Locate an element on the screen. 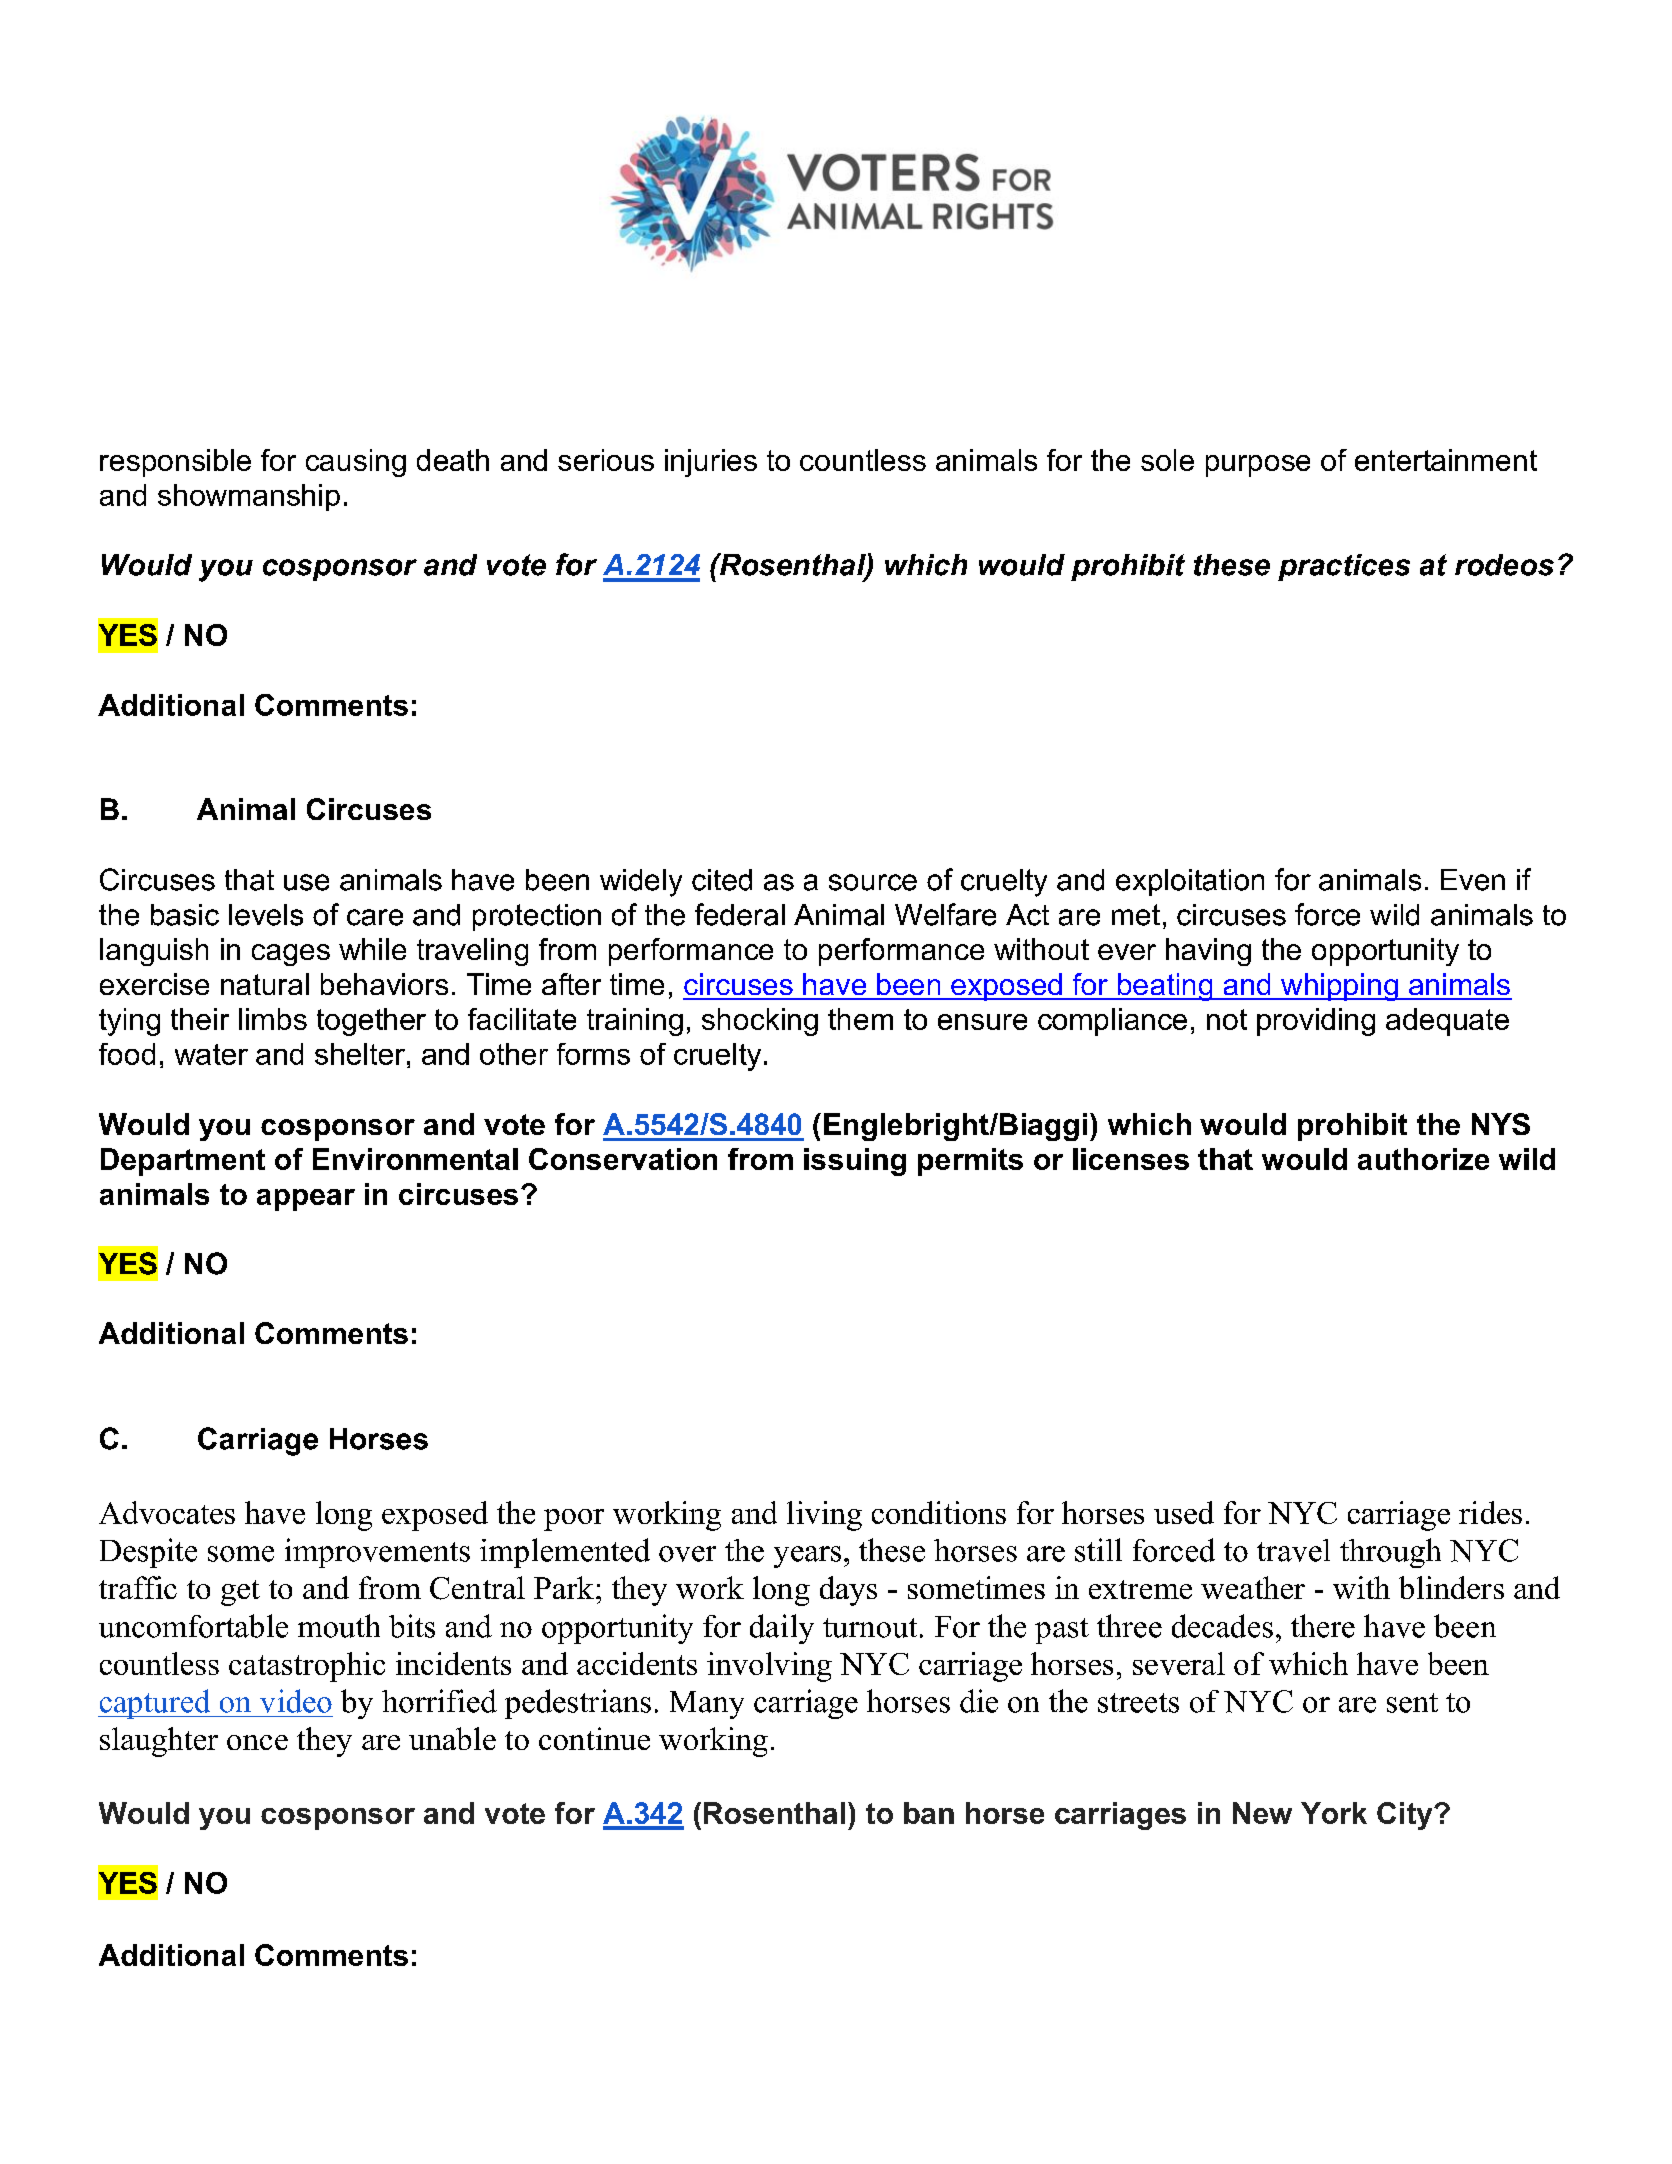 The height and width of the screenshot is (2164, 1672). once is located at coordinates (257, 1742).
